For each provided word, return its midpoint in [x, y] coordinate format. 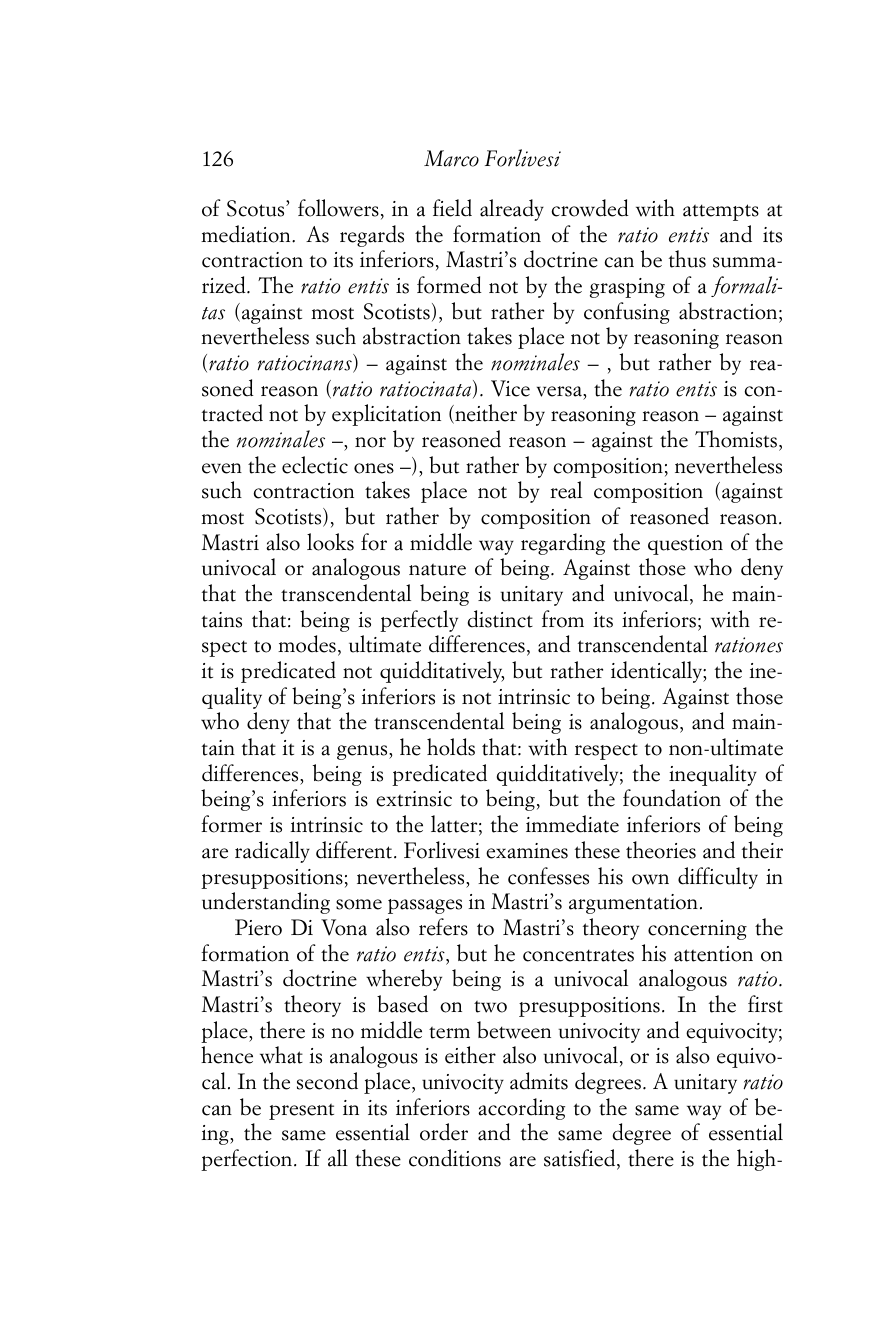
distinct [500, 619]
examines [527, 851]
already [512, 210]
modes [307, 644]
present [301, 1111]
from [563, 619]
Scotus [257, 208]
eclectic [315, 465]
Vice [510, 388]
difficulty [718, 878]
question [685, 545]
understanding [266, 903]
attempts [721, 212]
